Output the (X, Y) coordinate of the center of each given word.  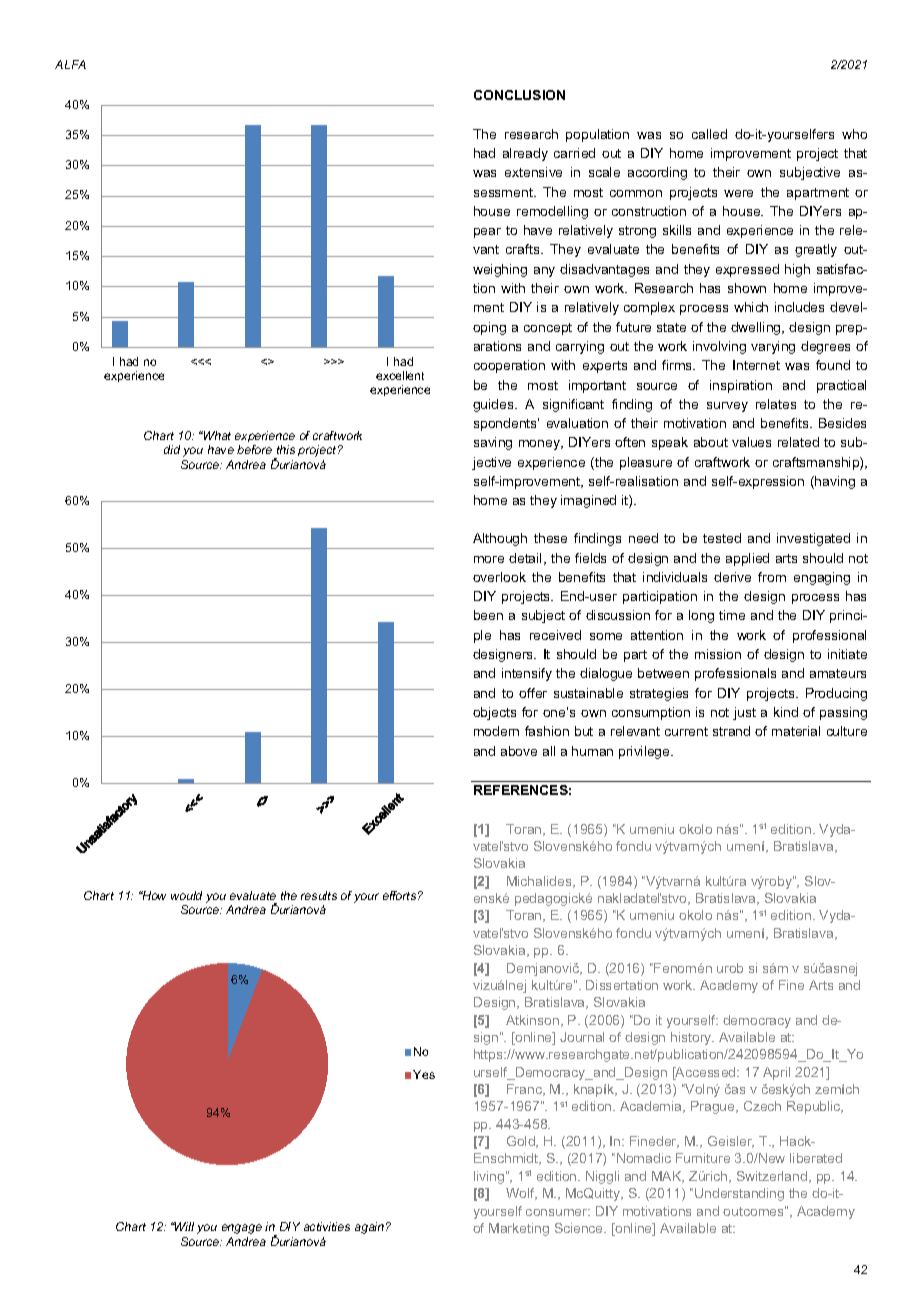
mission (718, 654)
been (488, 615)
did (172, 449)
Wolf (521, 1194)
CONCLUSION (519, 95)
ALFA (70, 64)
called (709, 134)
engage (242, 1229)
